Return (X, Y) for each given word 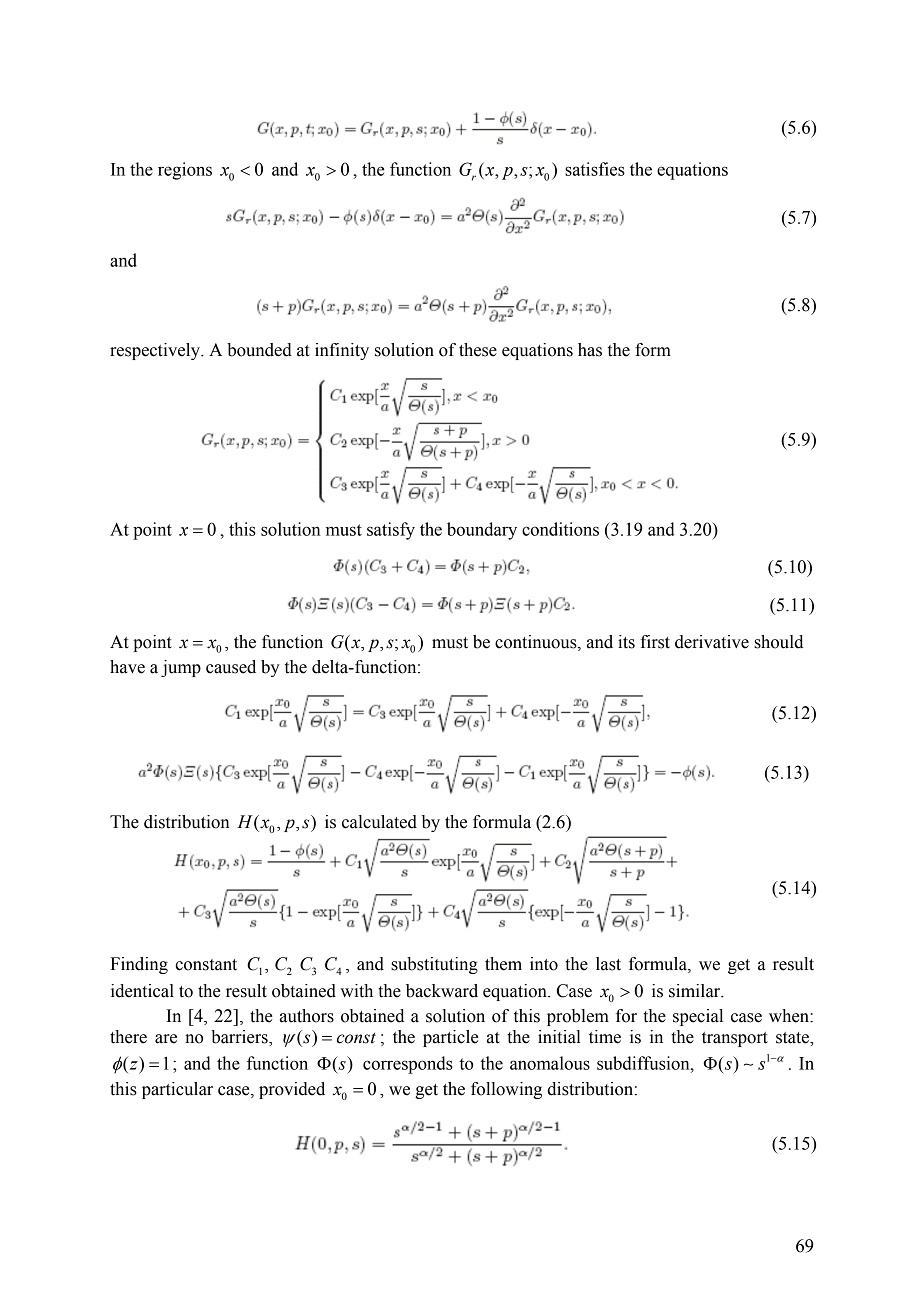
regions (185, 171)
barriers (240, 1038)
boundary (482, 531)
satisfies (595, 169)
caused (231, 667)
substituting (434, 965)
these (478, 350)
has (590, 350)
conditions (560, 529)
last (608, 964)
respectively (156, 351)
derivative (712, 642)
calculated (379, 822)
